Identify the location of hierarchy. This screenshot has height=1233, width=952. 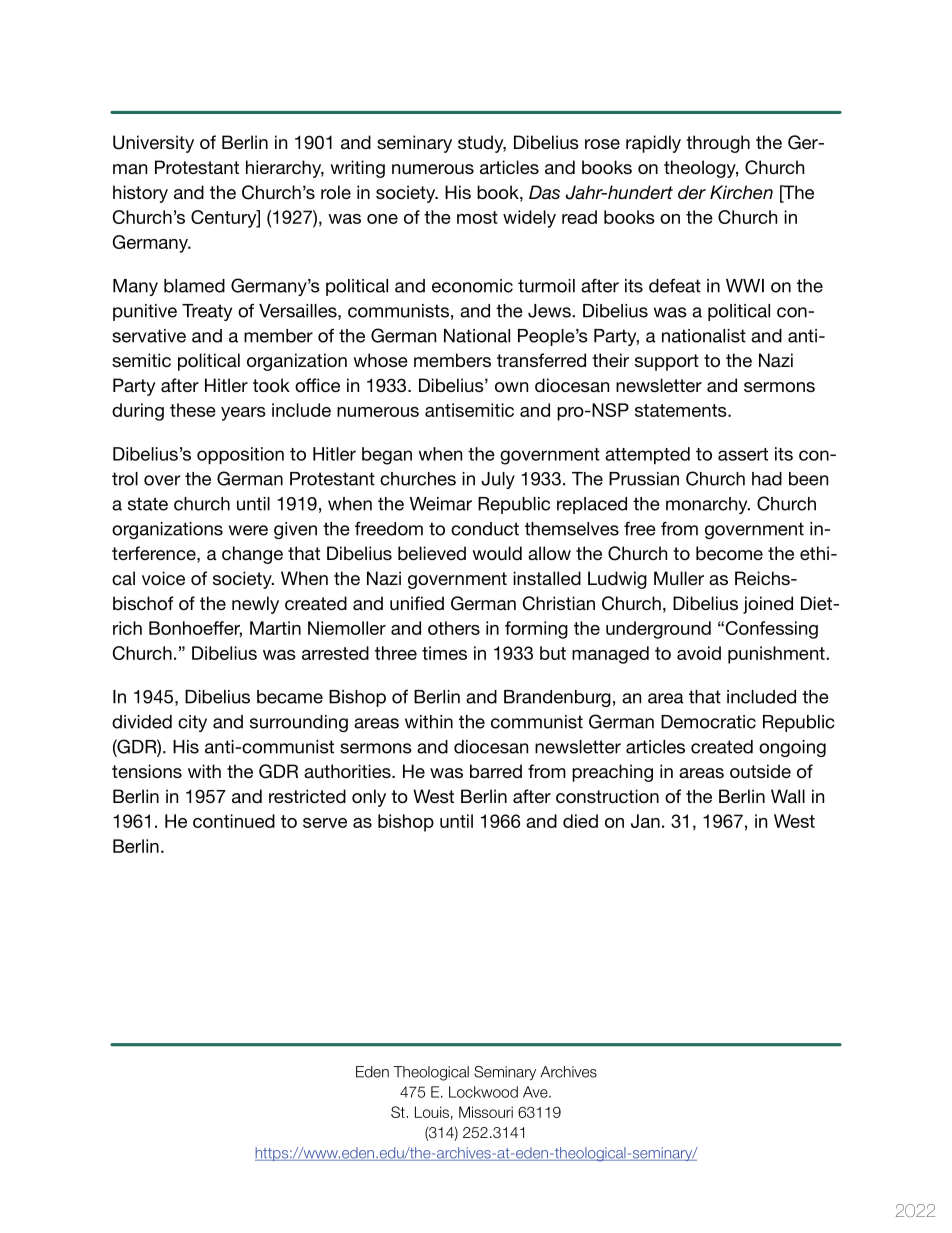
(285, 169).
